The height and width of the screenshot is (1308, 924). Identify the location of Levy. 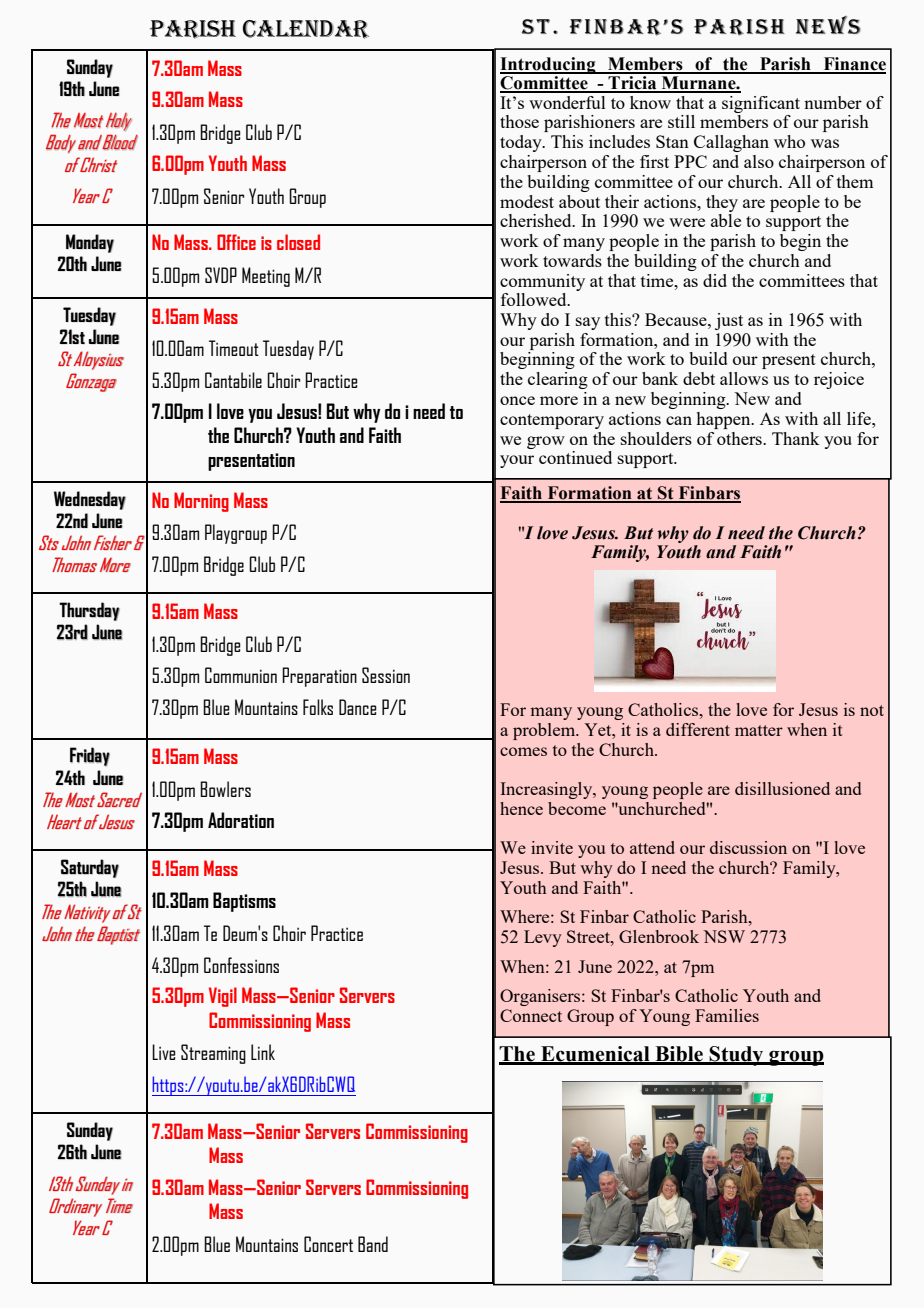
(543, 938).
